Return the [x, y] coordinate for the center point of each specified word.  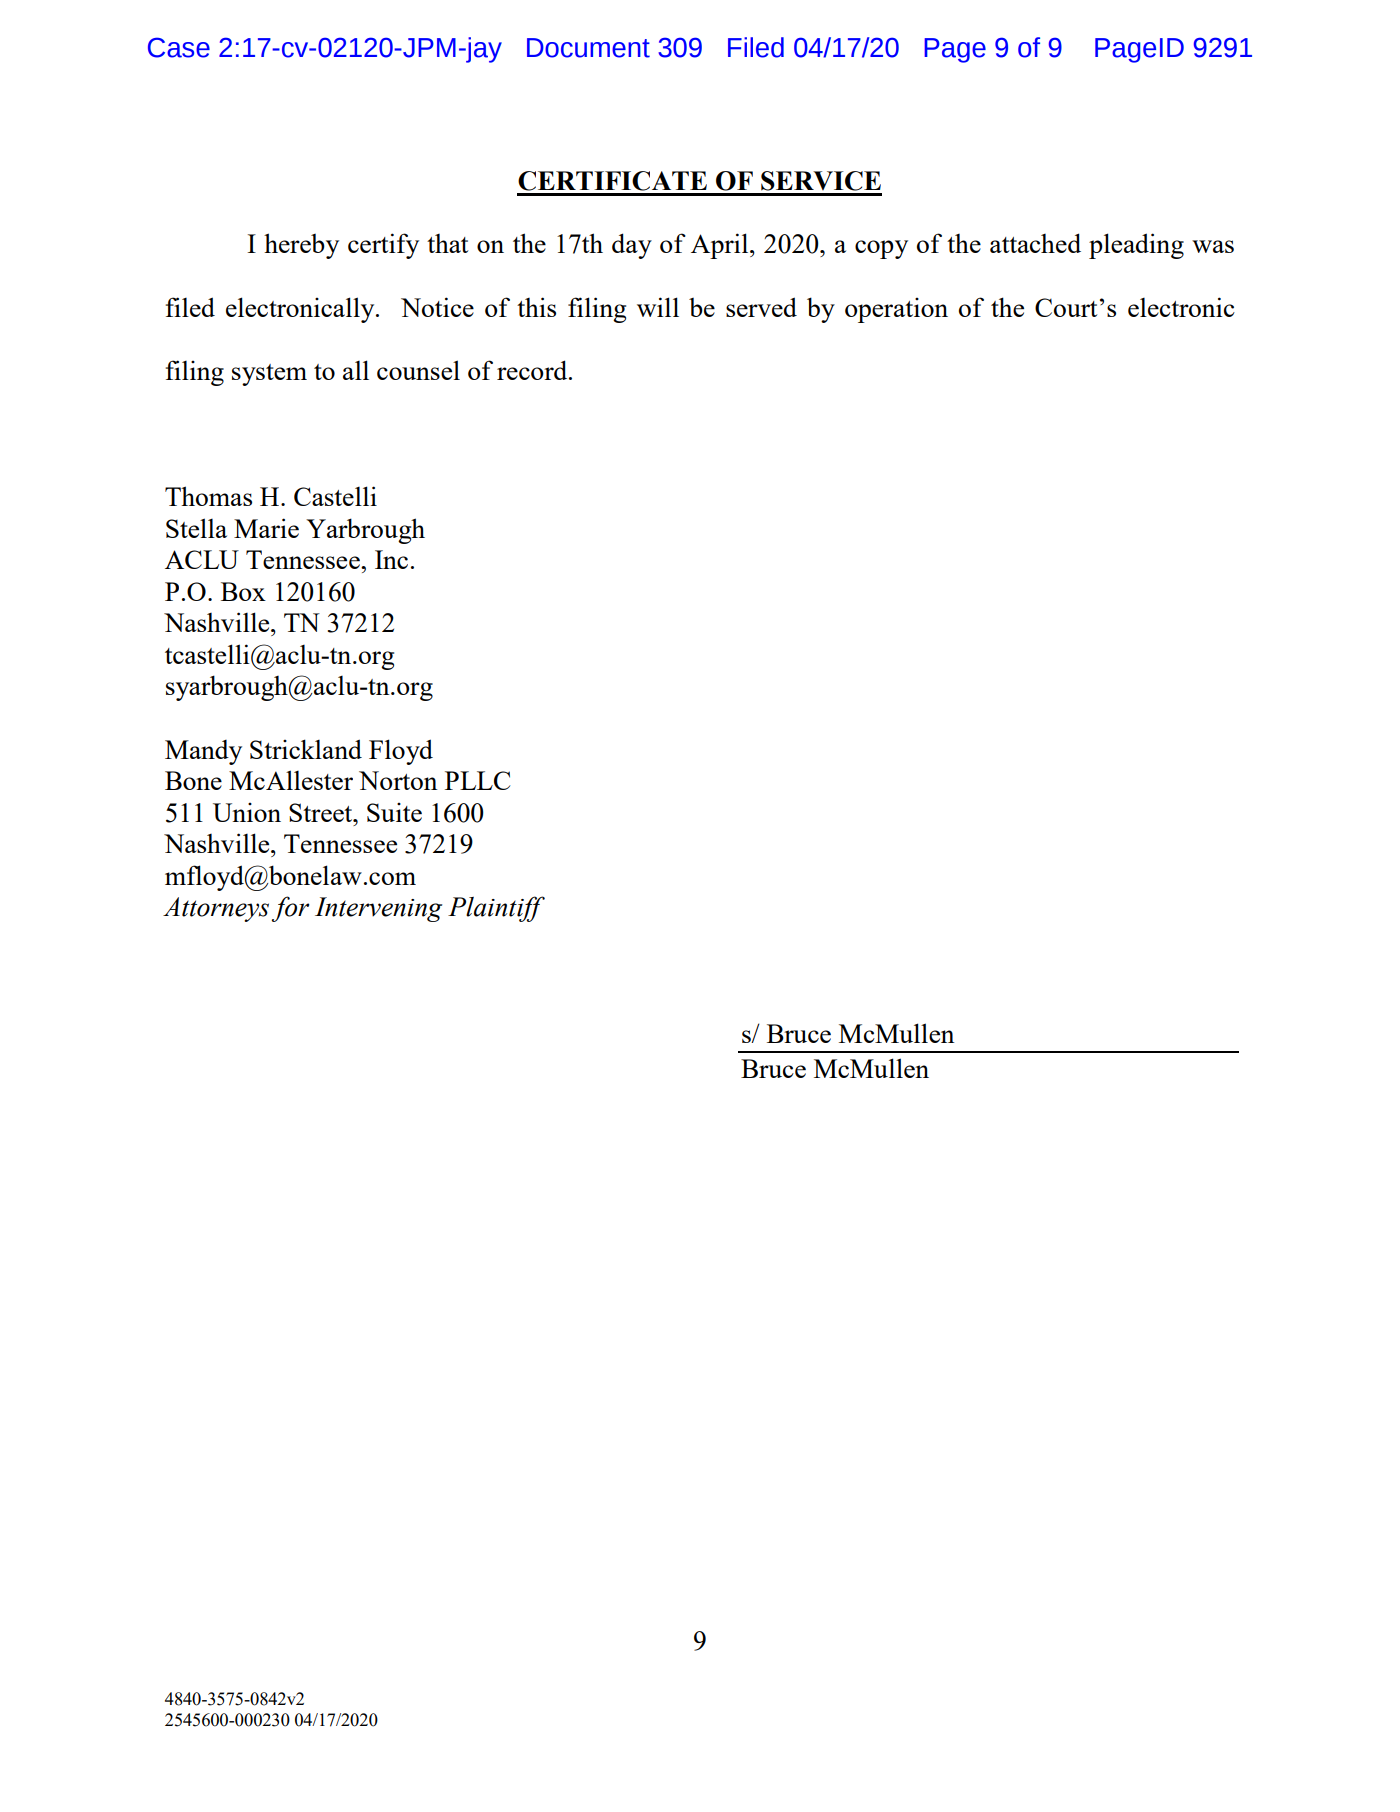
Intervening [378, 909]
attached [1035, 243]
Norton [398, 780]
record [533, 370]
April [721, 246]
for [290, 909]
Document [588, 48]
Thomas [208, 496]
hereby [301, 246]
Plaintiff [496, 909]
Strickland [306, 749]
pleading [1136, 246]
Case [179, 47]
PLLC [477, 780]
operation [896, 310]
